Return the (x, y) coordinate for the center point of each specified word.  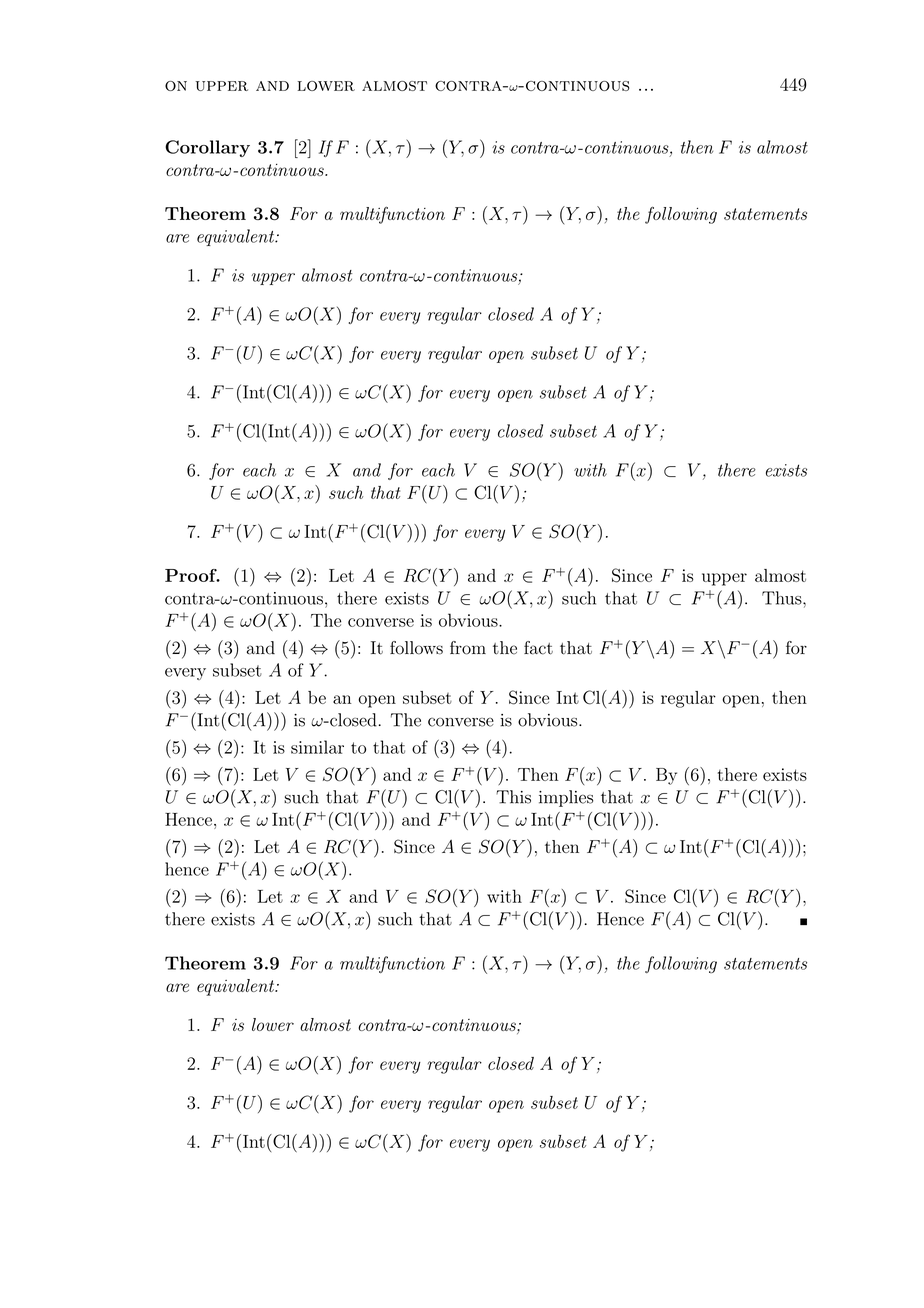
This (513, 797)
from (468, 648)
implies (566, 798)
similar (317, 747)
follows (416, 648)
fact (538, 648)
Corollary (207, 148)
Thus (783, 598)
